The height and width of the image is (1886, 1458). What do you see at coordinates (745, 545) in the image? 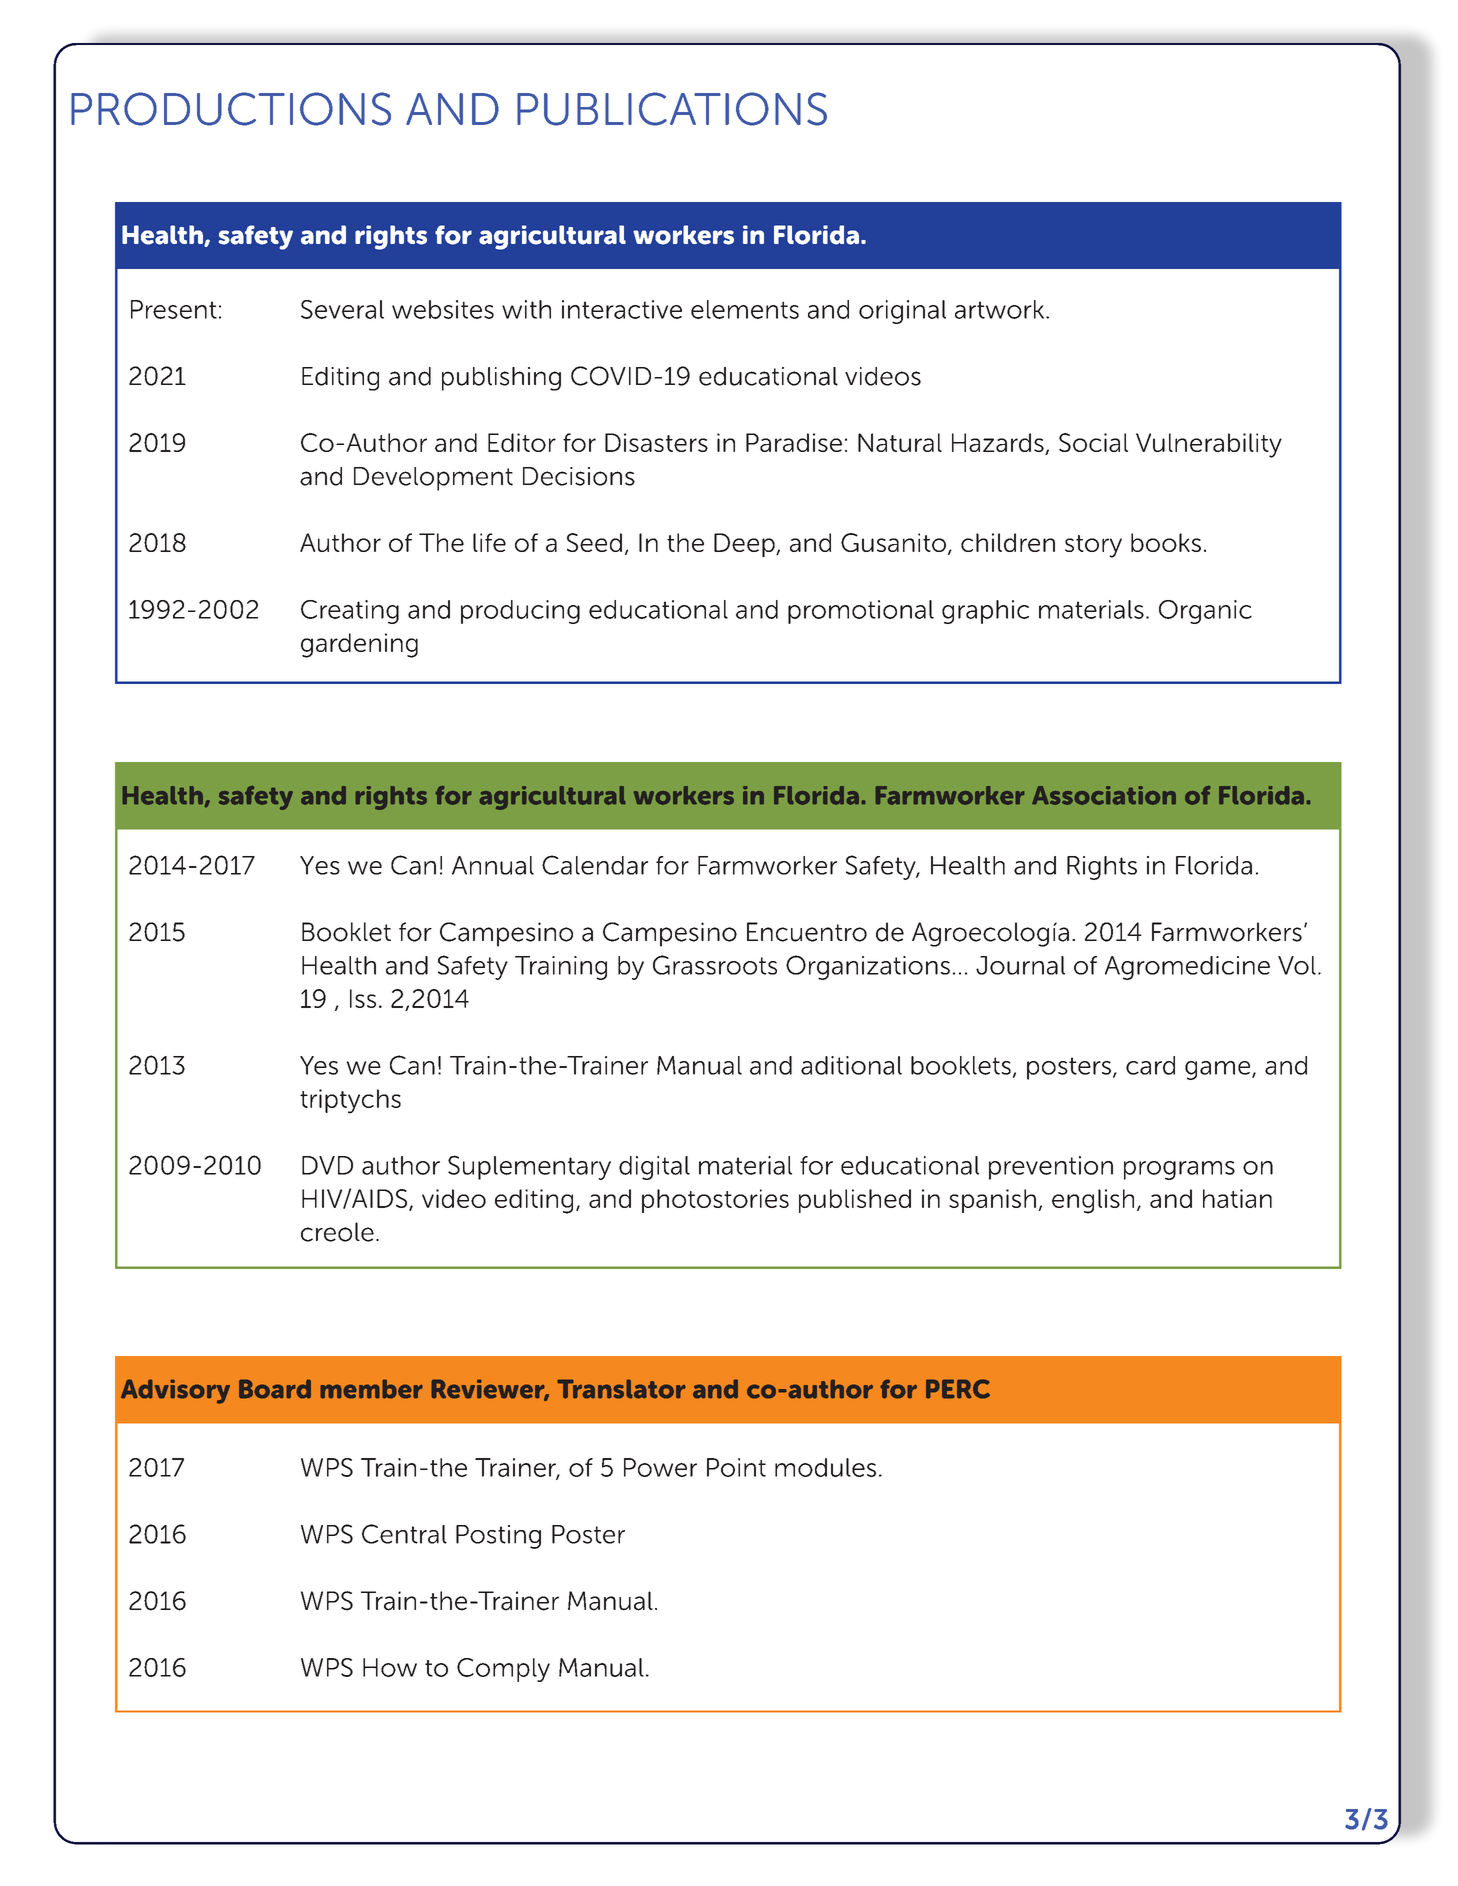
I see `Deep` at bounding box center [745, 545].
